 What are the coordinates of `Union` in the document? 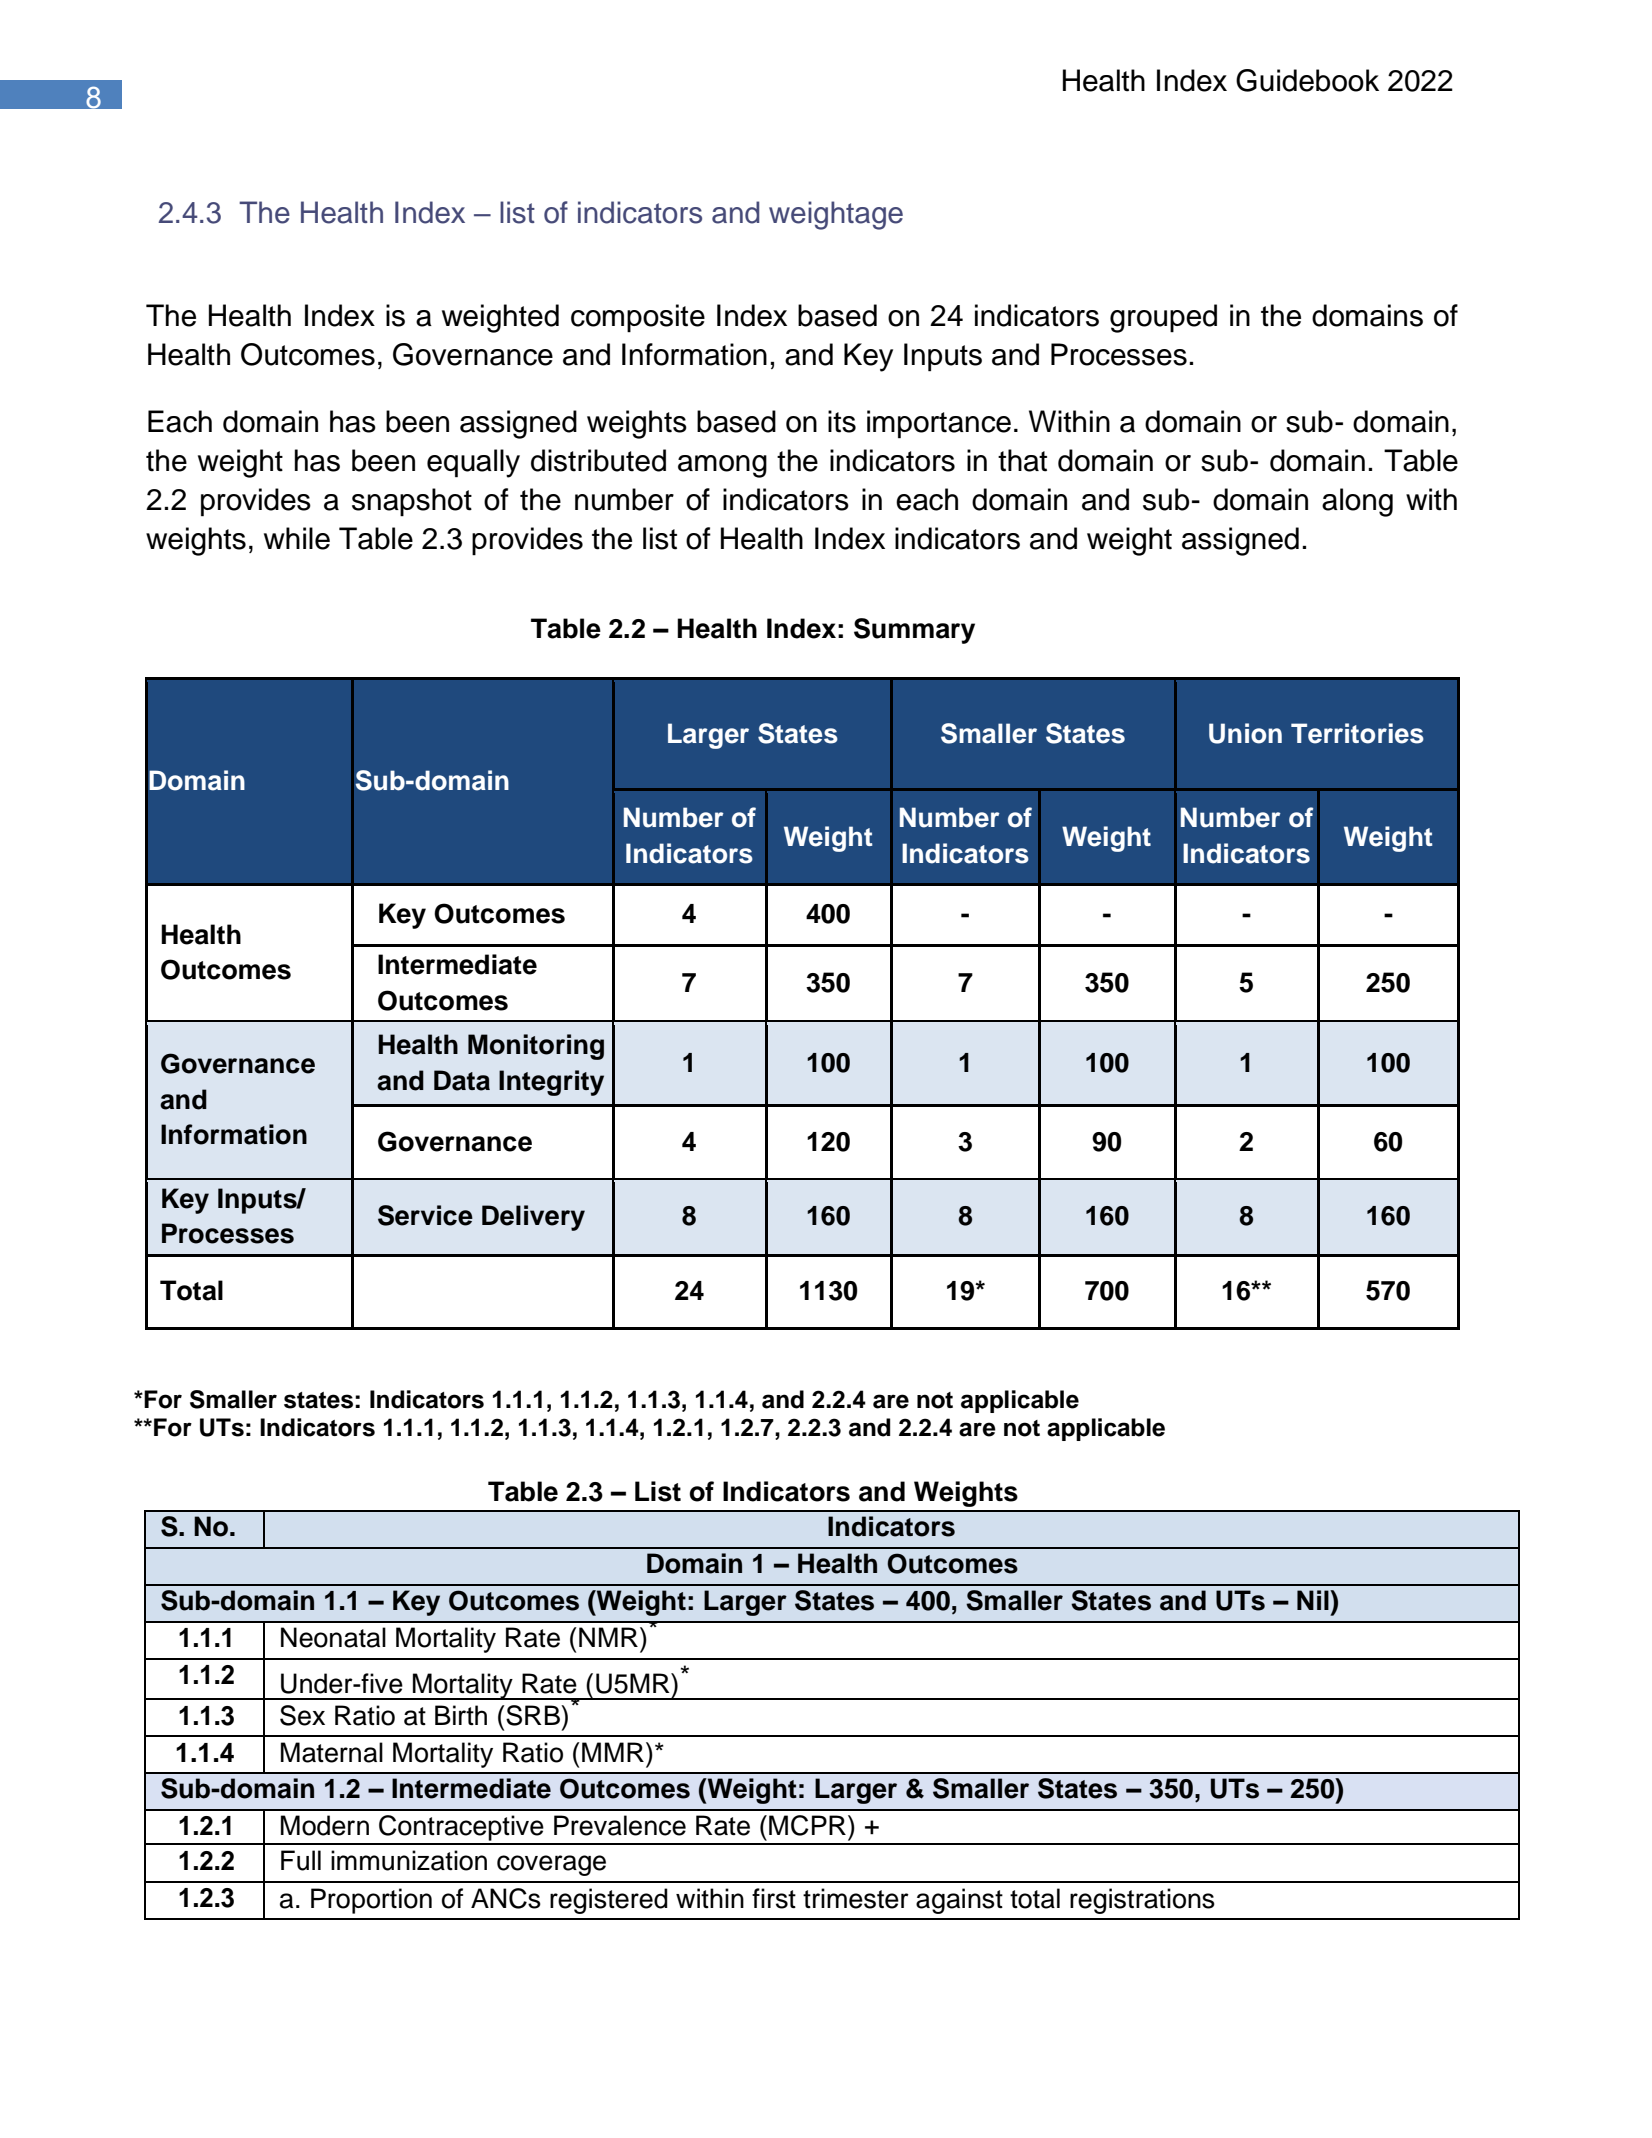 It's located at (1245, 733).
